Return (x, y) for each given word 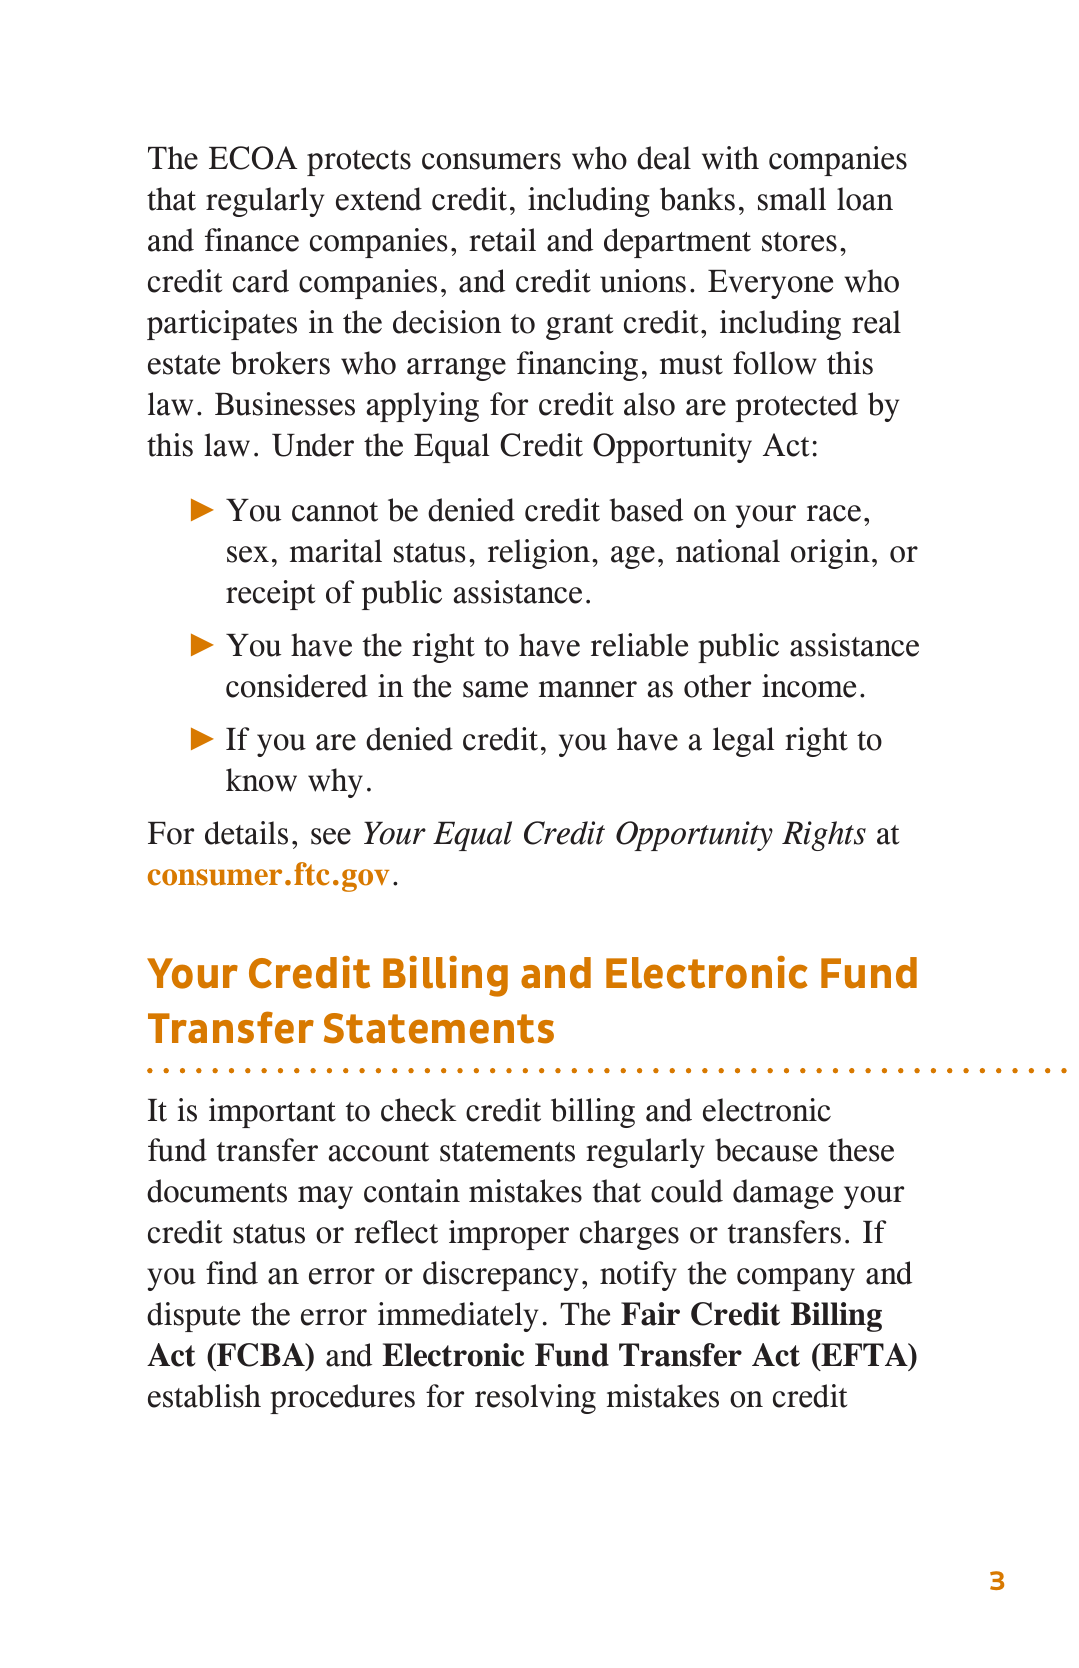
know (261, 780)
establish (204, 1396)
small (792, 199)
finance (252, 240)
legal (743, 742)
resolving (535, 1399)
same (495, 689)
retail (502, 240)
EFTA (864, 1354)
